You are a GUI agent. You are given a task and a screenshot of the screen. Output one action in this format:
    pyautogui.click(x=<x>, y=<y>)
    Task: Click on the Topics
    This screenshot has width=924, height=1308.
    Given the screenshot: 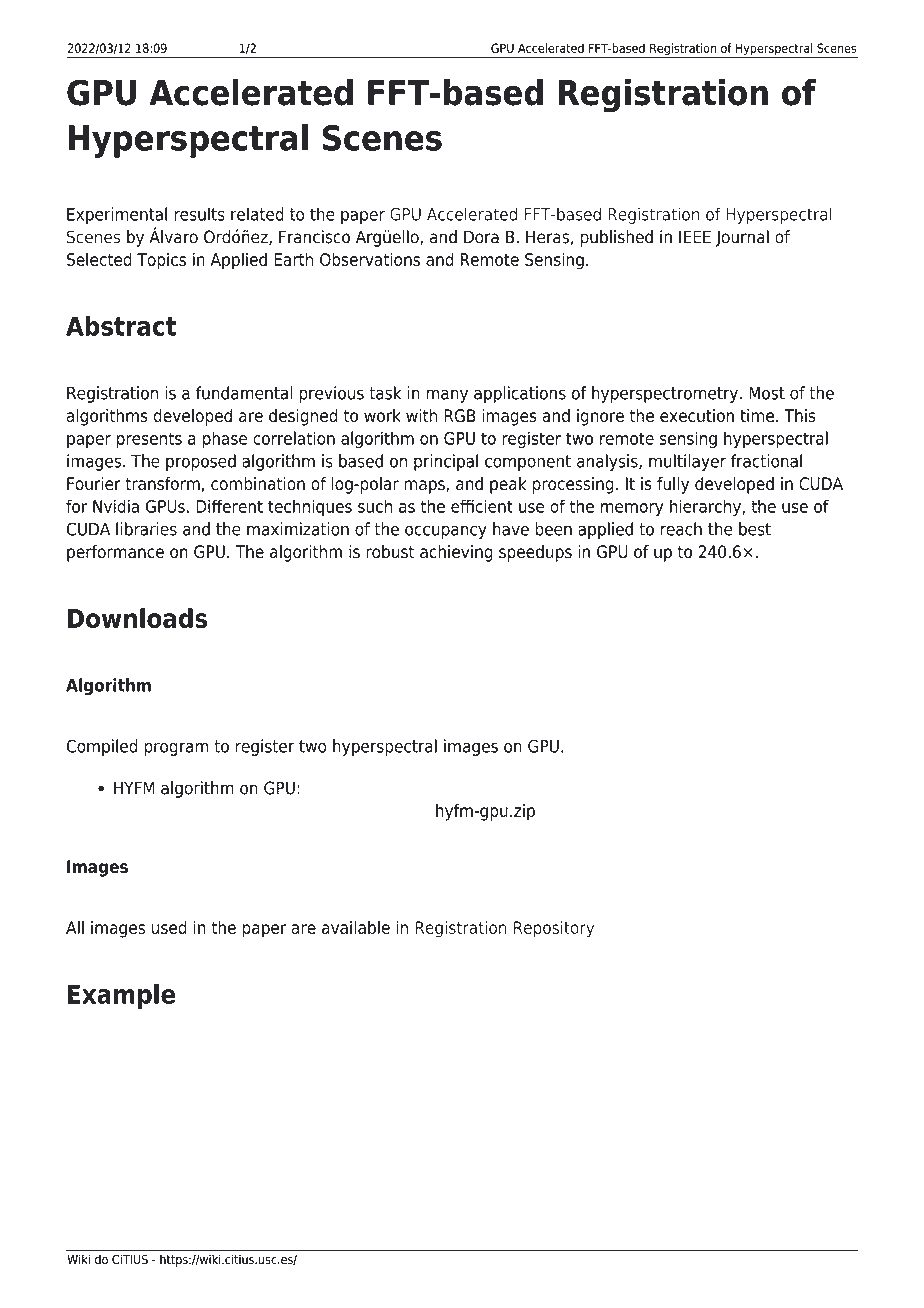 What is the action you would take?
    pyautogui.click(x=161, y=261)
